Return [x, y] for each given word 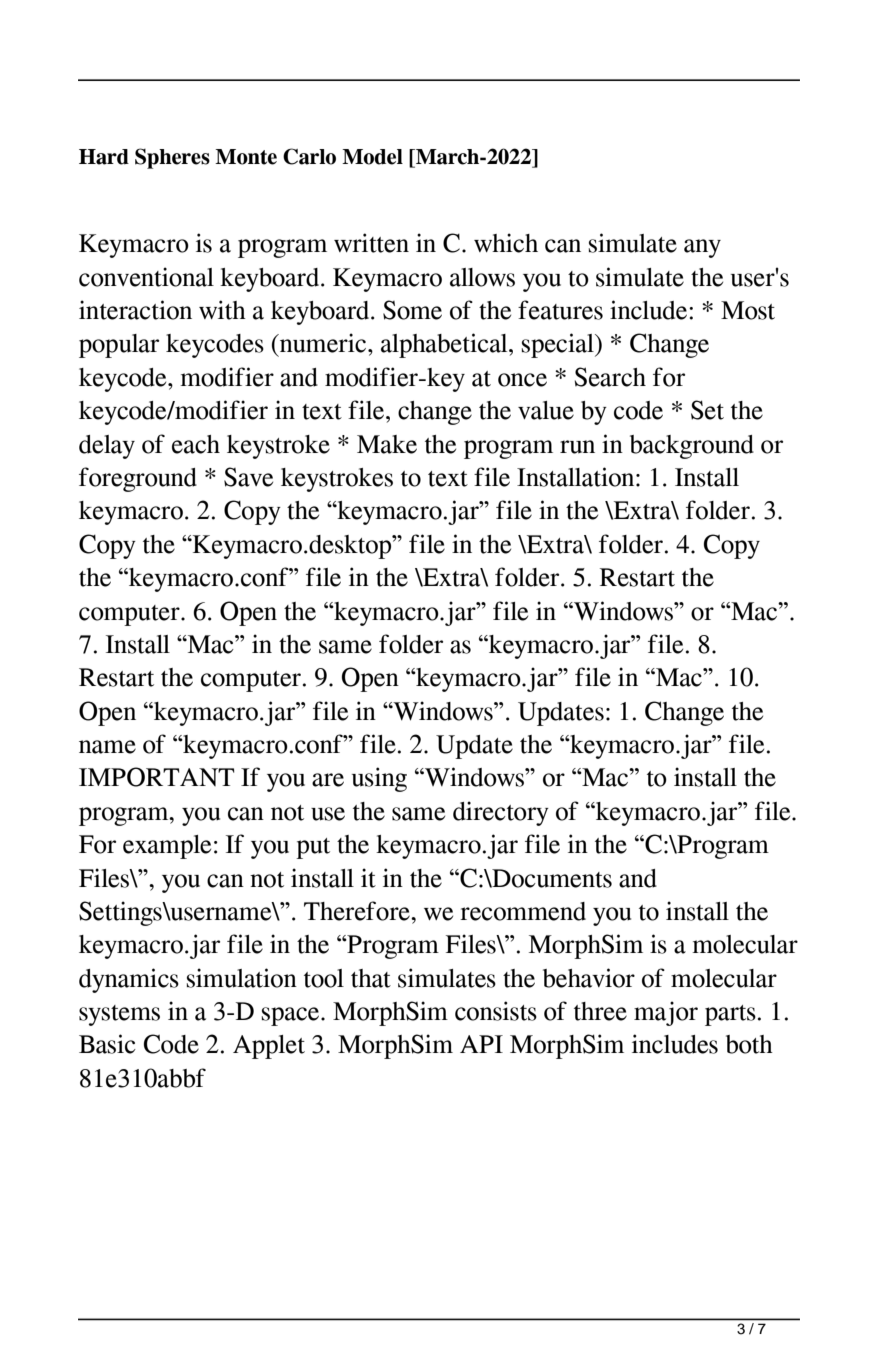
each [196, 444]
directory [501, 813]
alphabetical [445, 345]
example [167, 847]
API [481, 1044]
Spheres [172, 158]
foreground [138, 479]
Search [610, 377]
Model [372, 157]
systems [119, 1015]
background [692, 447]
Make [387, 444]
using [379, 779]
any [702, 248]
